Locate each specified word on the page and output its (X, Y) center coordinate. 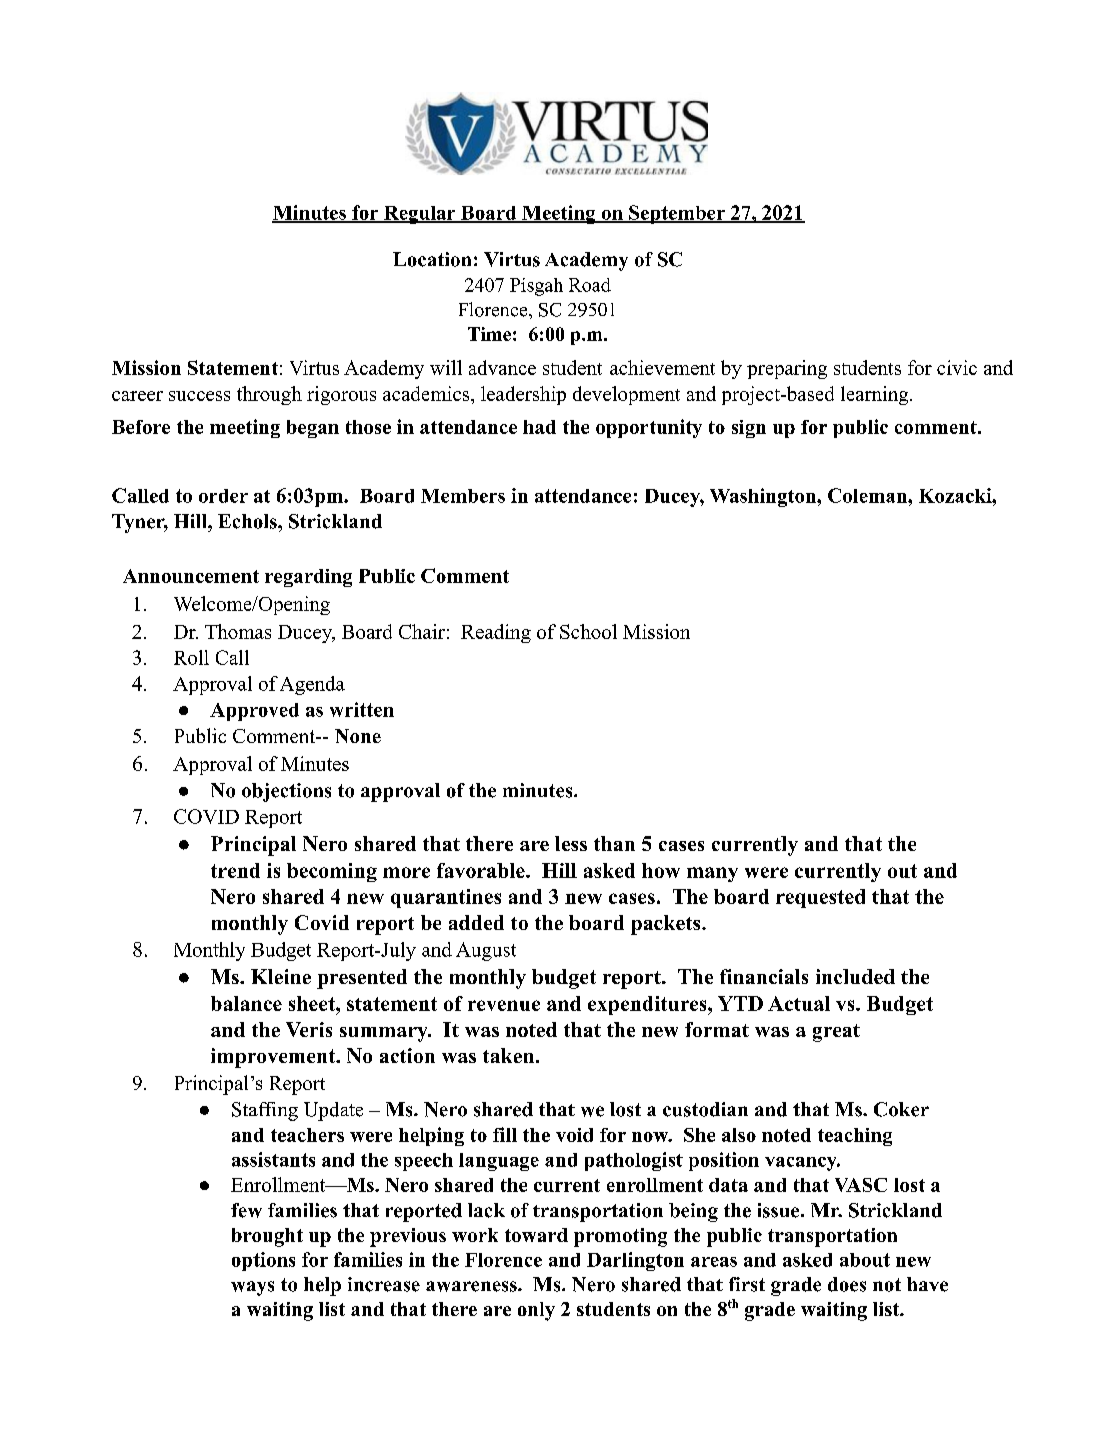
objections (286, 792)
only (536, 1311)
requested (820, 898)
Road (590, 285)
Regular (419, 215)
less (571, 843)
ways (252, 1288)
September (677, 214)
